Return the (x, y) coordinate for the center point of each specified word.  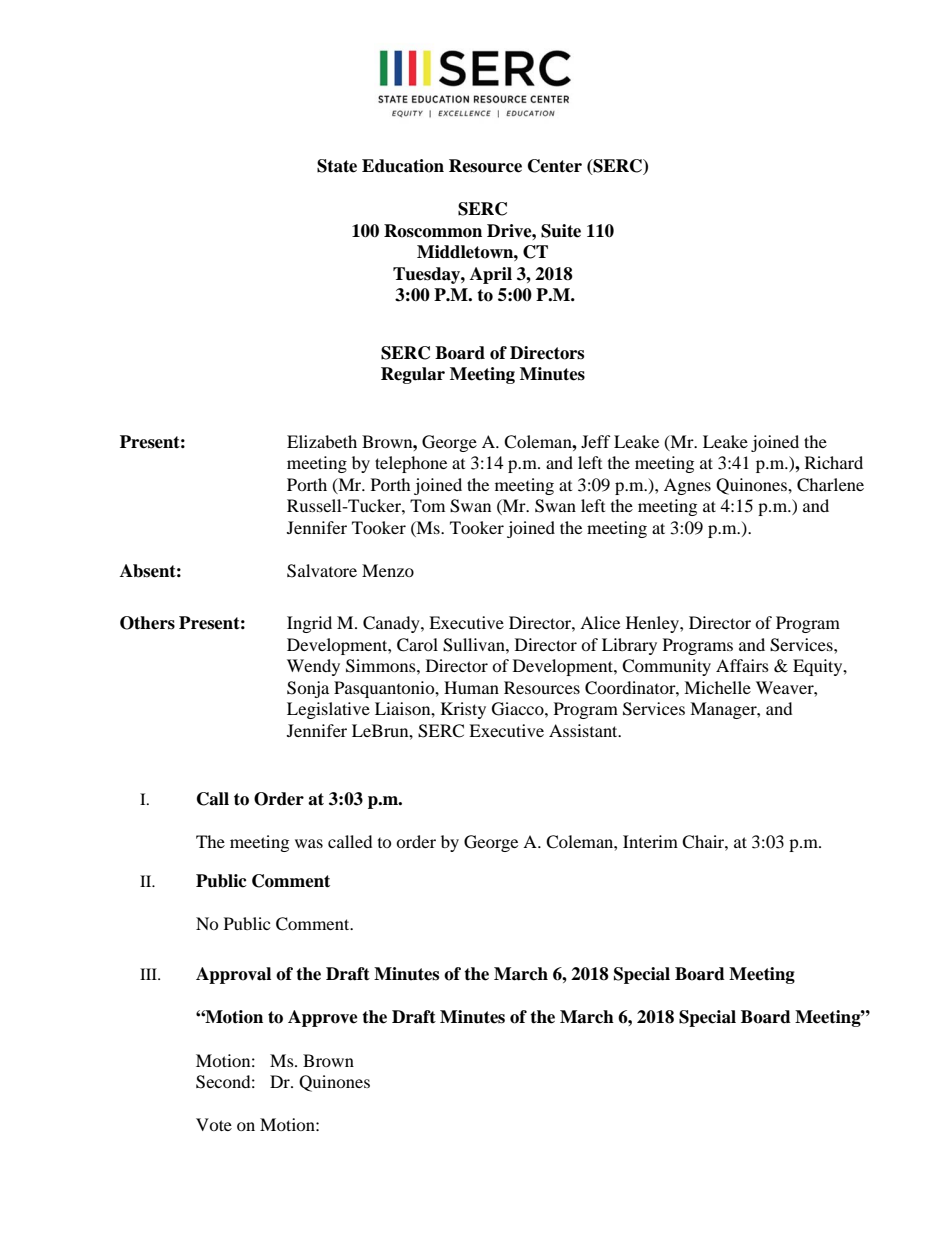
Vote (214, 1124)
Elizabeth (322, 441)
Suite (561, 231)
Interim (650, 841)
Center (555, 166)
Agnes (687, 486)
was (309, 843)
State (337, 166)
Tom (427, 505)
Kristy (463, 710)
